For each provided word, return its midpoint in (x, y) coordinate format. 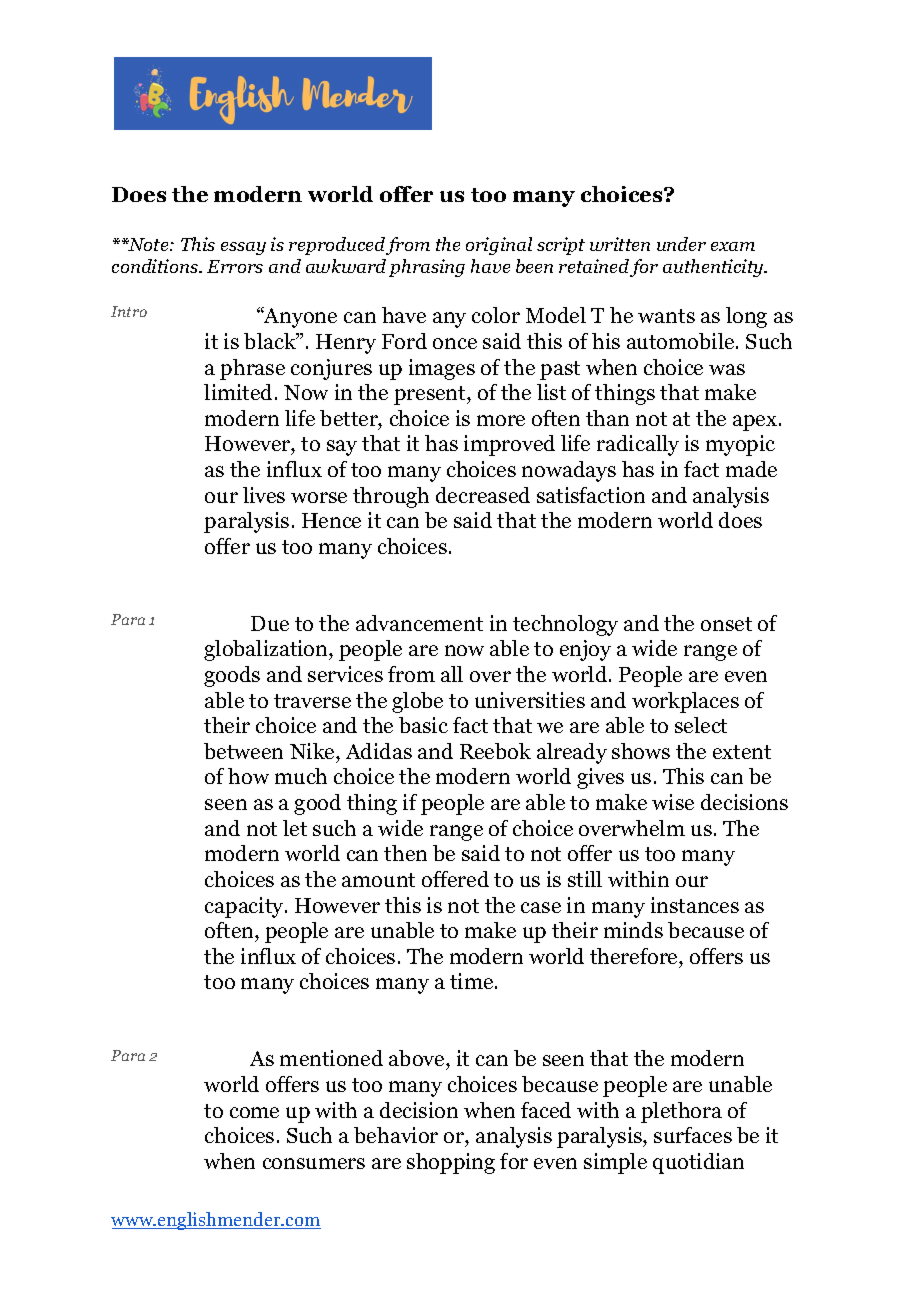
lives (264, 495)
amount (378, 880)
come (254, 1112)
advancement (419, 623)
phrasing (427, 268)
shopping (451, 1163)
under (681, 244)
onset (726, 624)
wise (673, 802)
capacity (245, 907)
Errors (235, 266)
